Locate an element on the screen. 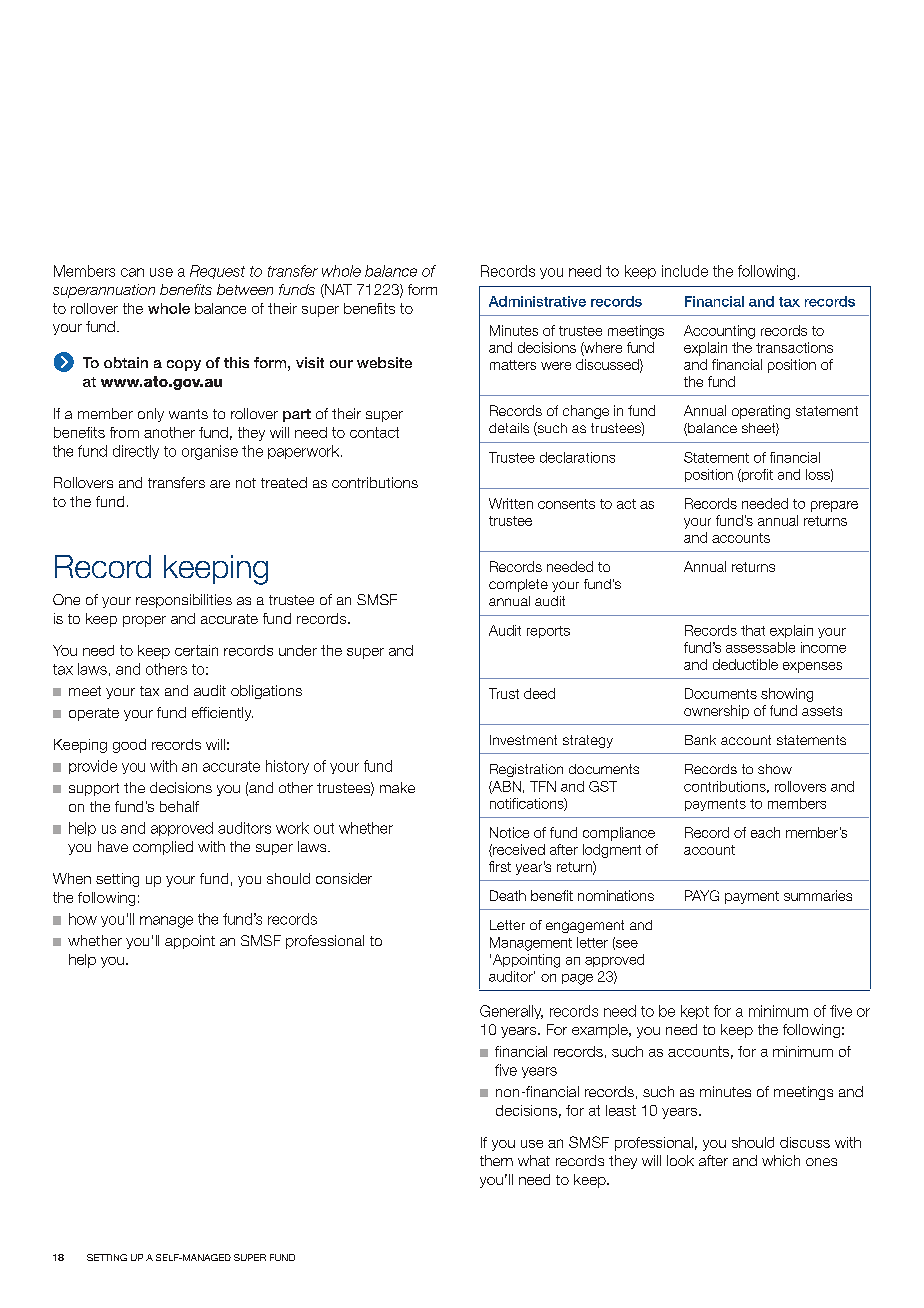  each is located at coordinates (765, 832).
